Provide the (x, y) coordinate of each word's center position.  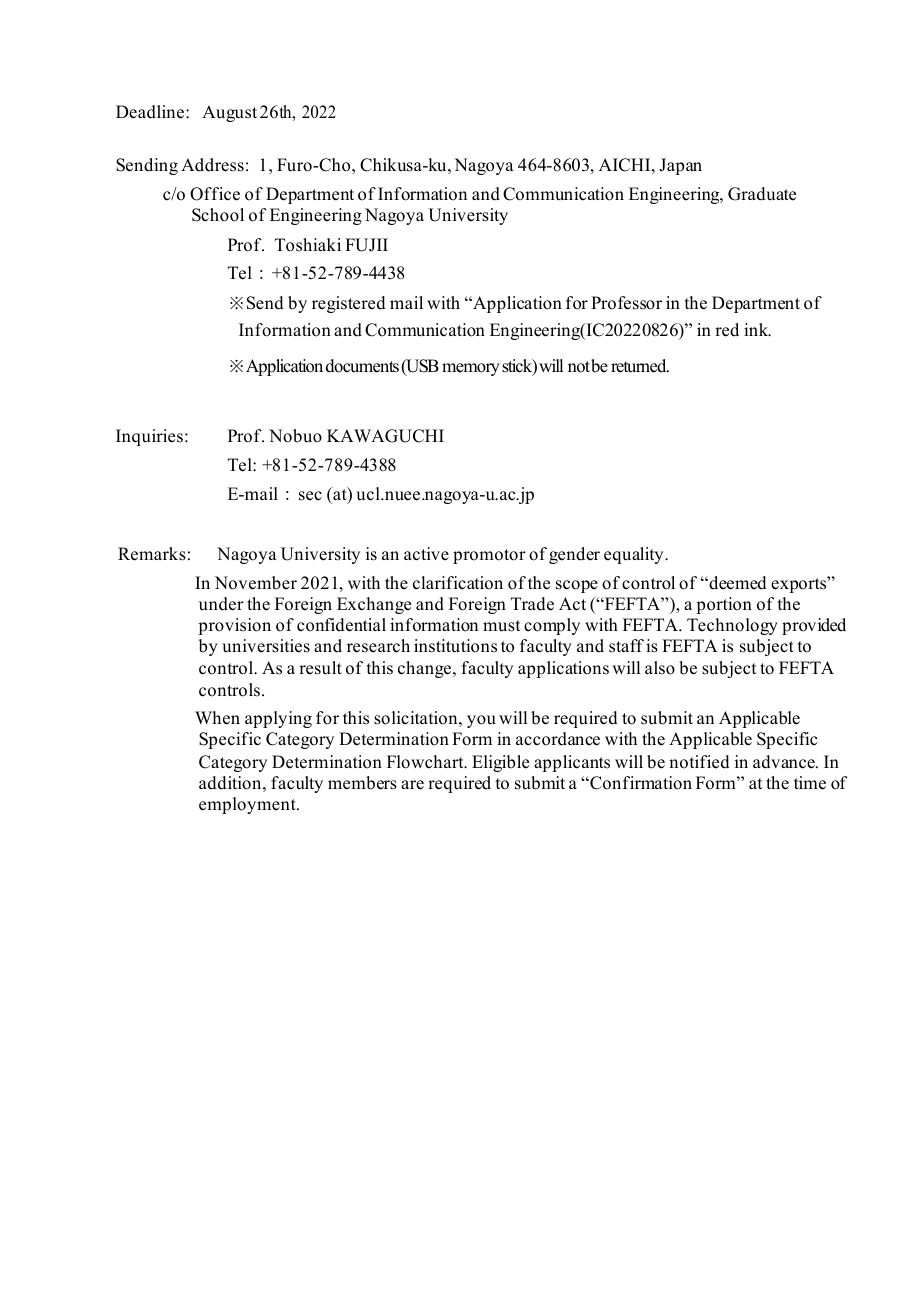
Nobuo (295, 436)
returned (640, 366)
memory (471, 369)
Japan (680, 166)
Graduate (762, 194)
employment (248, 805)
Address (212, 165)
